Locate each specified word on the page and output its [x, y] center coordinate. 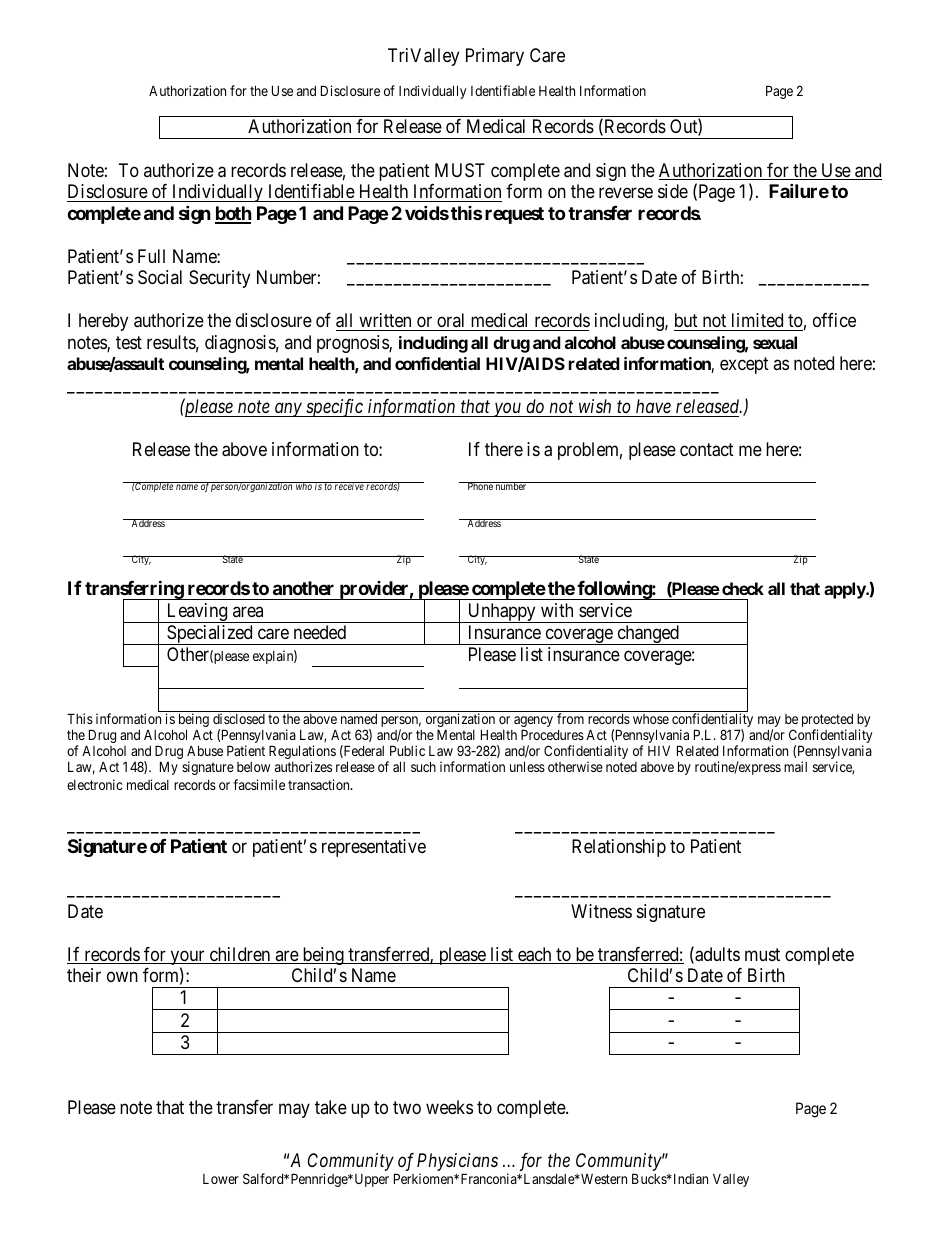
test [129, 342]
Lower [221, 1179]
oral [450, 320]
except [744, 365]
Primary [495, 57]
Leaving [197, 613]
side [673, 191]
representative [374, 848]
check [743, 588]
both [233, 214]
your [187, 959]
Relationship [619, 848]
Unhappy [501, 613]
